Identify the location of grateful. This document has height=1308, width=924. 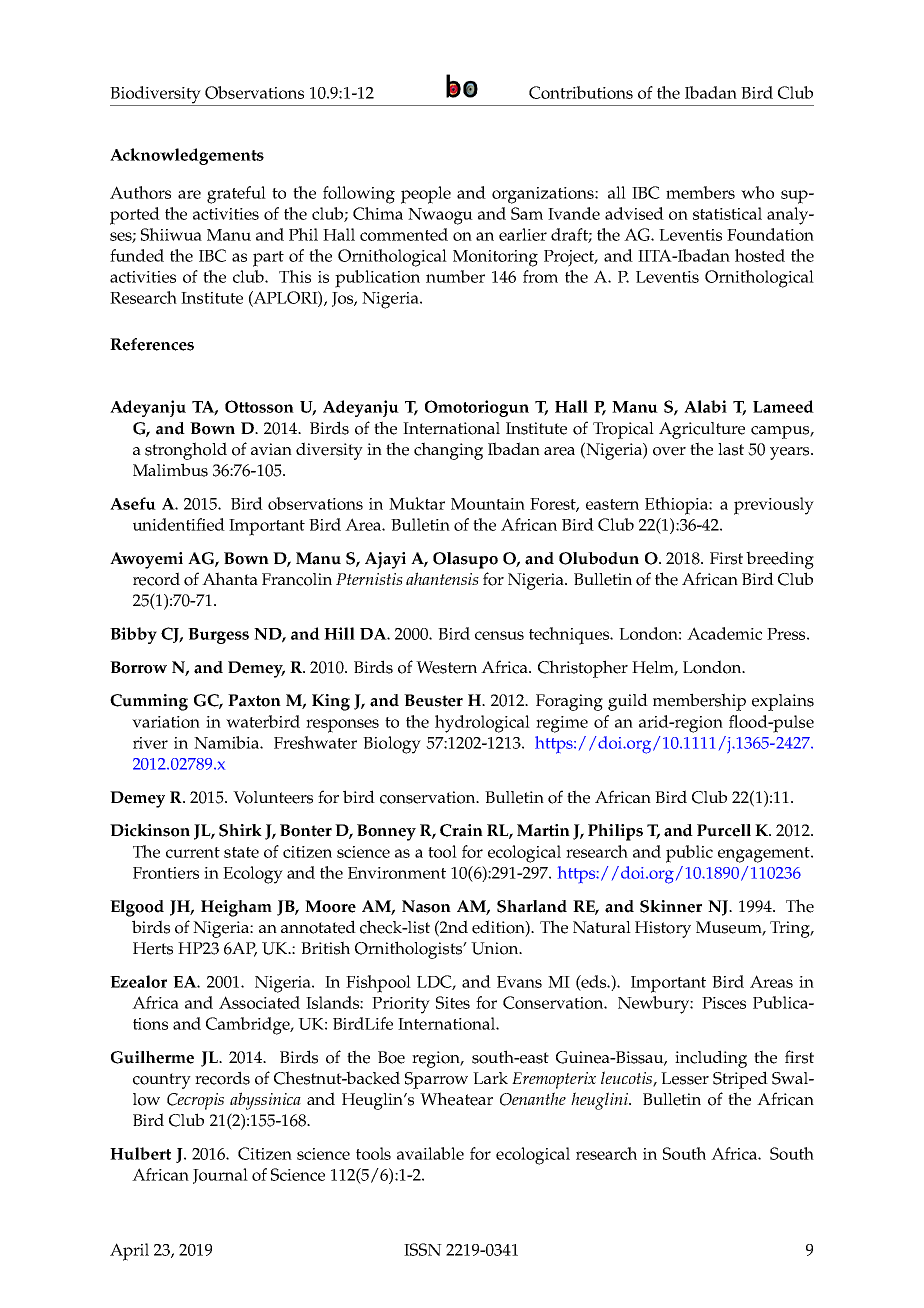
(236, 195).
